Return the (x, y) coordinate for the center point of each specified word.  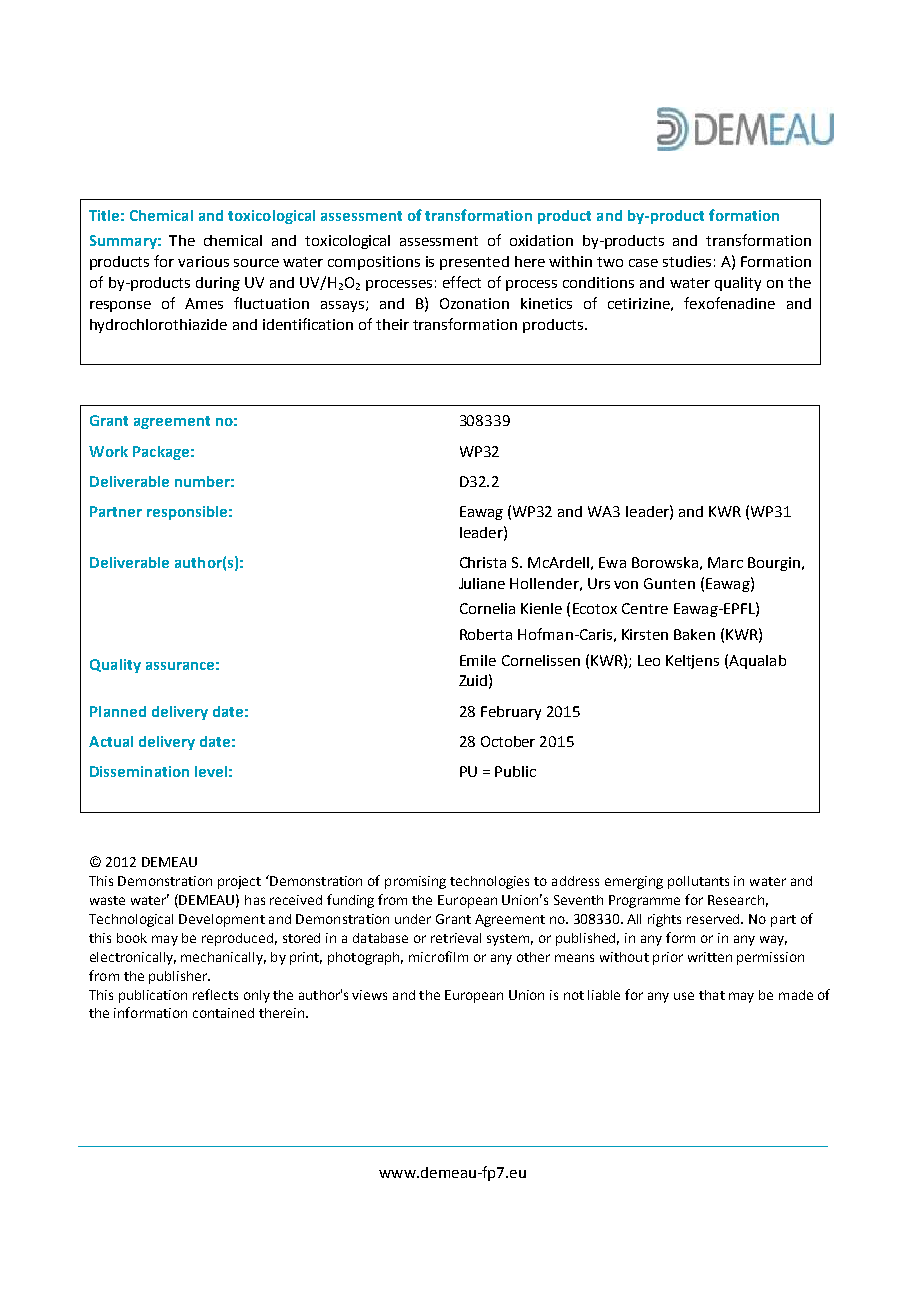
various (203, 261)
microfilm (438, 956)
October (508, 741)
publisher (179, 977)
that (712, 995)
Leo (649, 660)
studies (687, 261)
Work (108, 451)
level (211, 771)
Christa (483, 562)
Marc (725, 562)
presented (474, 263)
